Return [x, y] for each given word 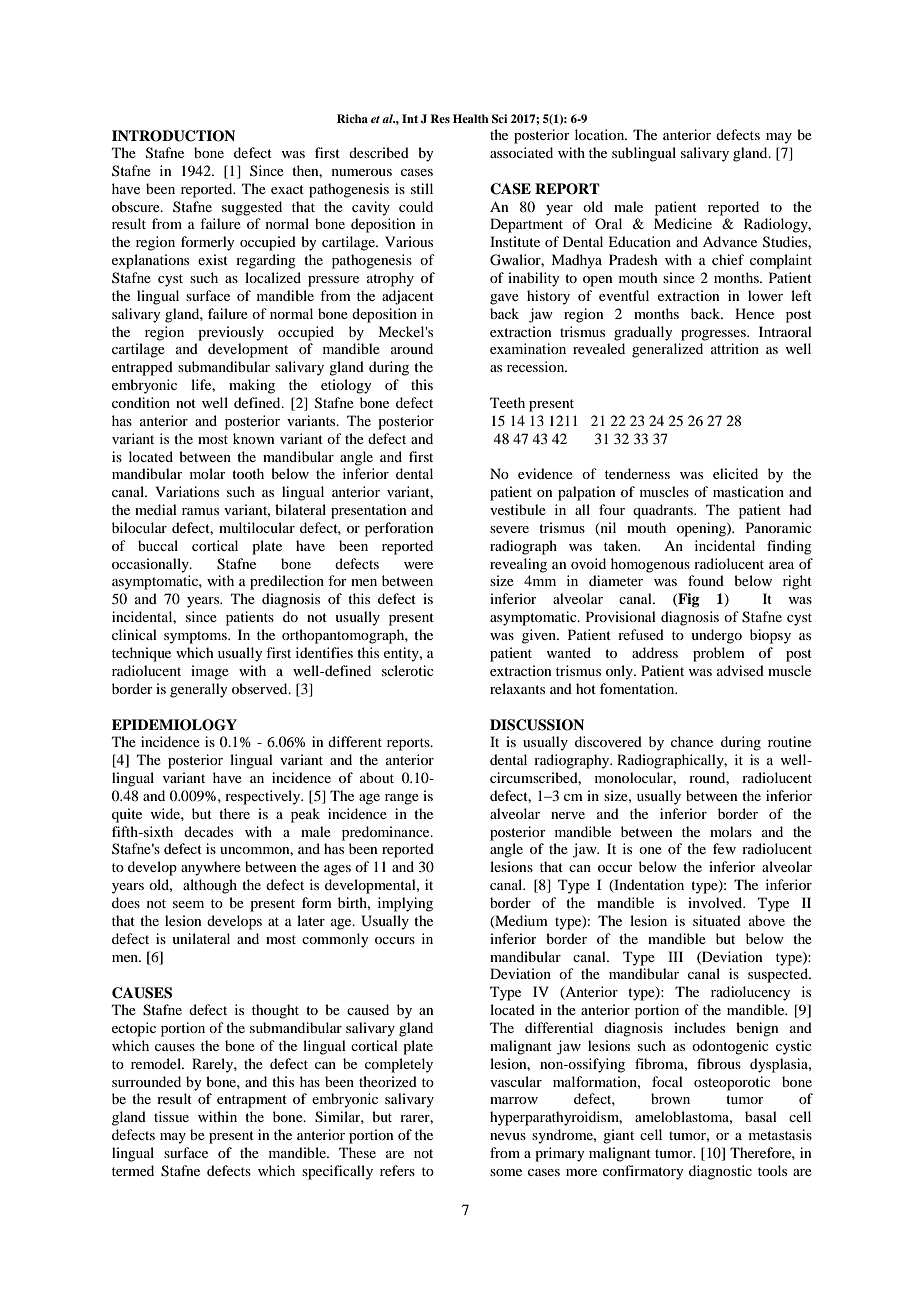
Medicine [683, 223]
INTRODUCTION [173, 136]
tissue [171, 1116]
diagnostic [720, 1172]
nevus [508, 1136]
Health [471, 118]
